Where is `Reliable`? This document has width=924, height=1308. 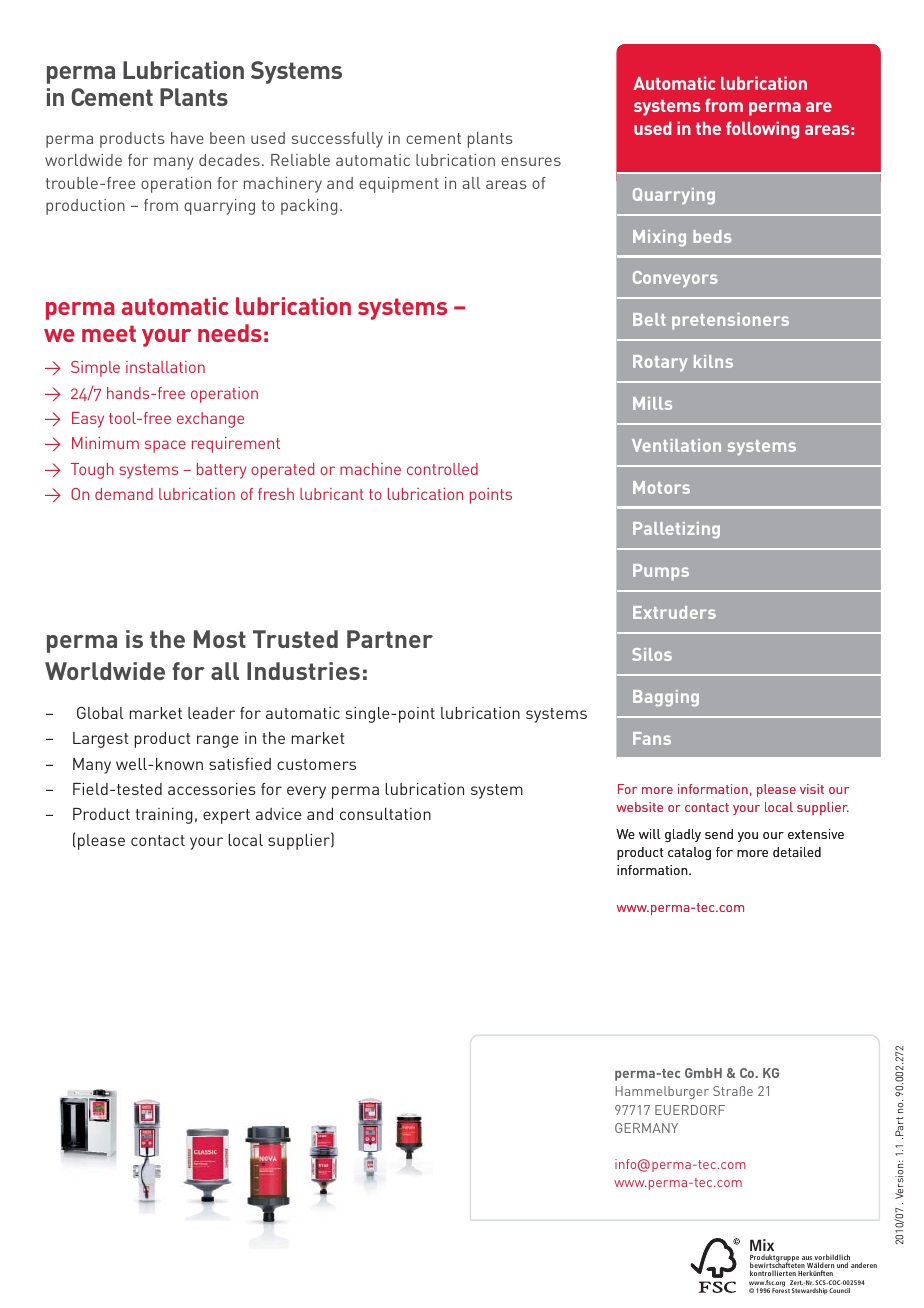
Reliable is located at coordinates (300, 160).
